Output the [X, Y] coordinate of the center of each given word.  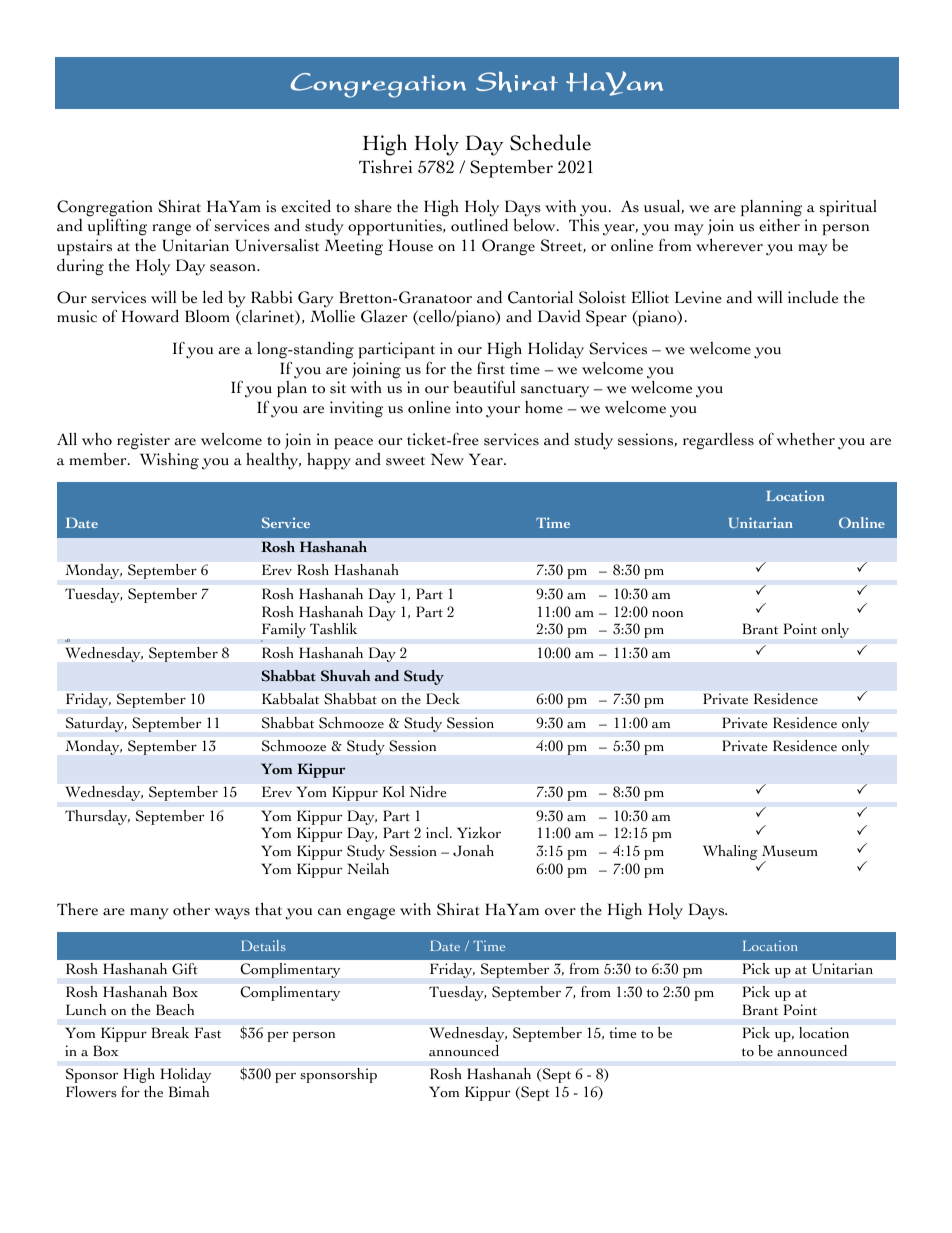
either [779, 225]
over [560, 912]
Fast [208, 1033]
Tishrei [385, 167]
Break [170, 1032]
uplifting [117, 227]
